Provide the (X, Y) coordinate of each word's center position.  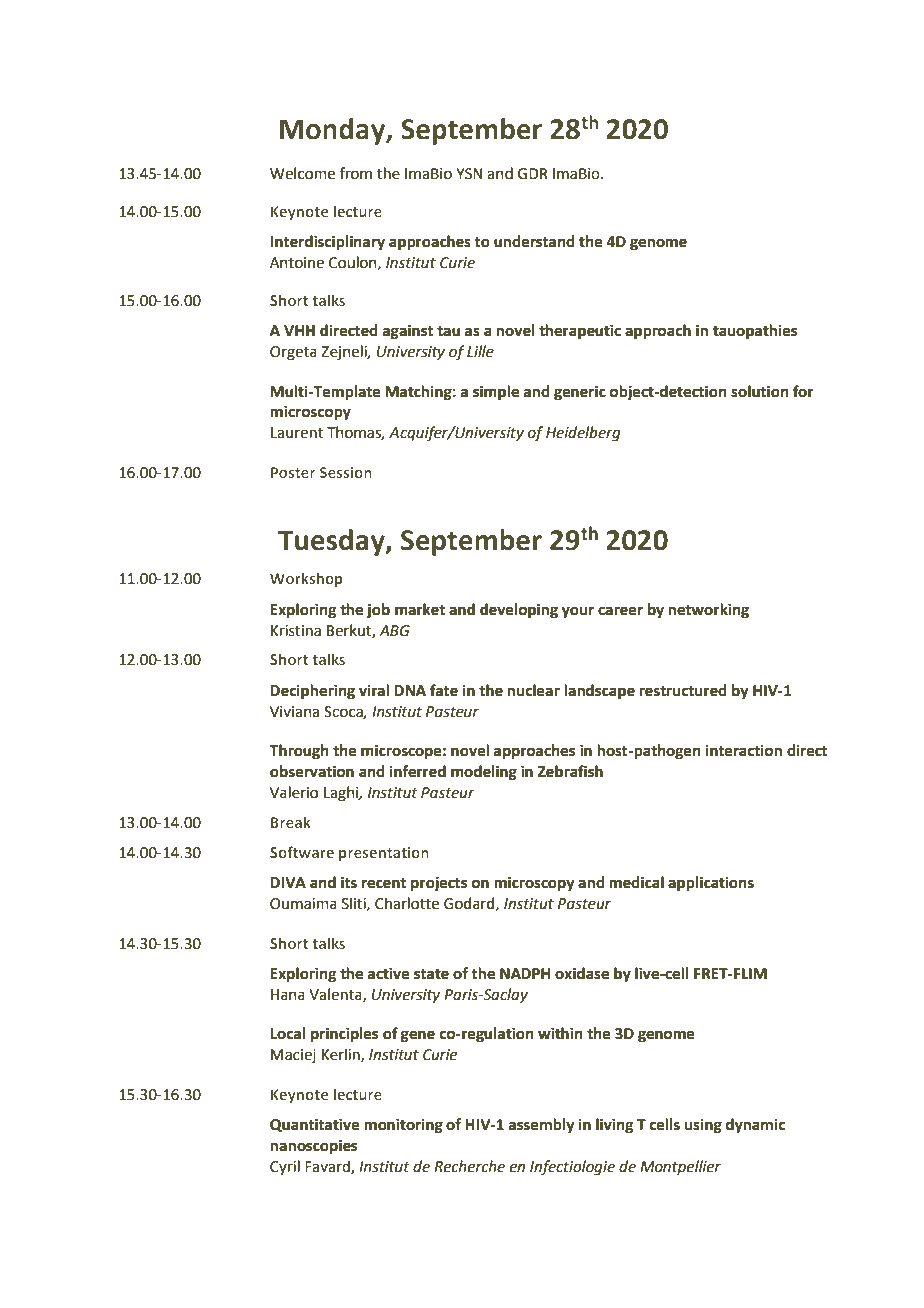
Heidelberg (583, 434)
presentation (384, 854)
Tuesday (332, 542)
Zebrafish (570, 771)
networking (708, 611)
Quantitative (315, 1125)
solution (760, 391)
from (356, 173)
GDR (533, 174)
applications (711, 884)
